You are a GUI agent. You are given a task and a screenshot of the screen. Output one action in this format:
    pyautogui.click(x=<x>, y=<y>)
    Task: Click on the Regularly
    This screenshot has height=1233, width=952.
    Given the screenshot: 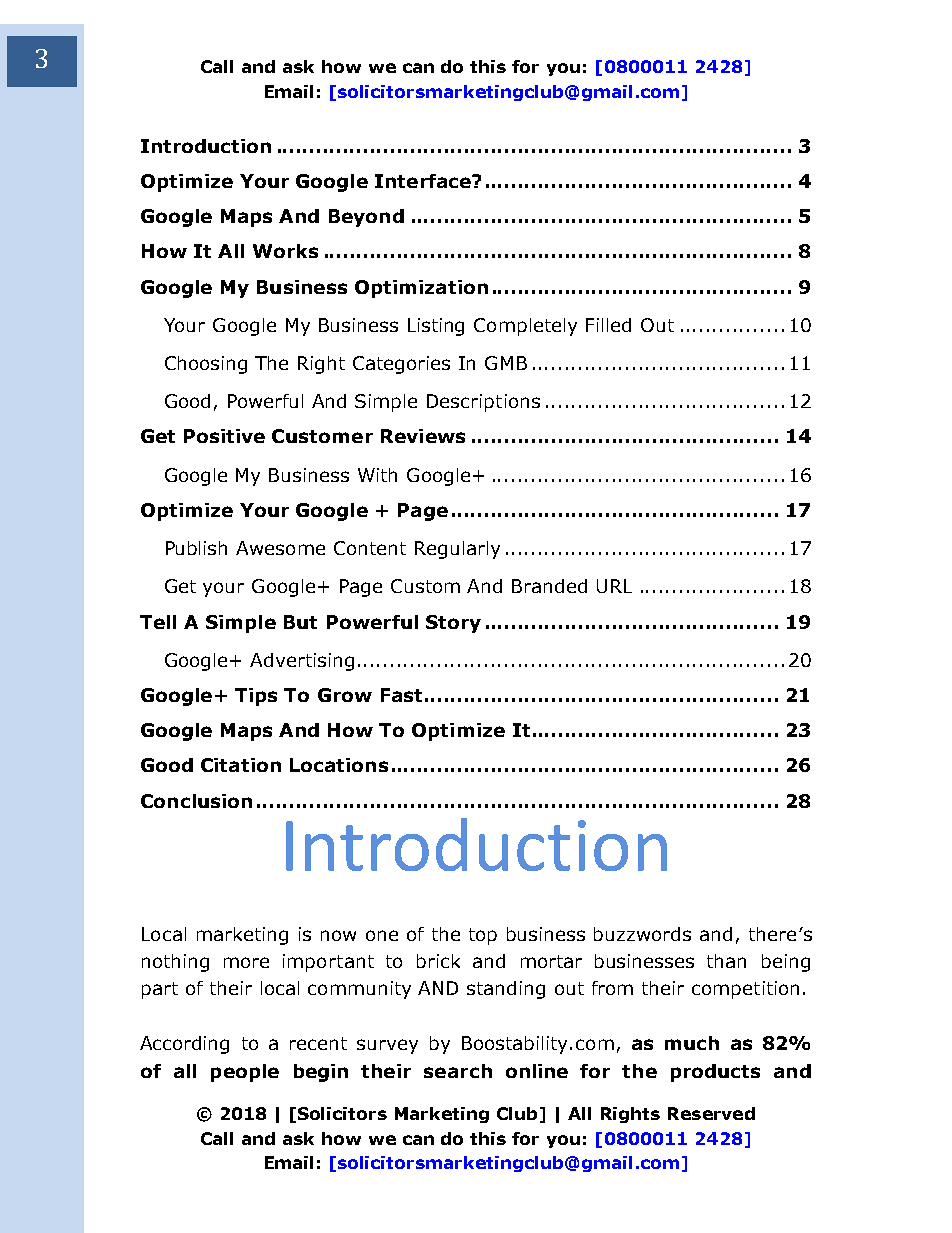 What is the action you would take?
    pyautogui.click(x=457, y=550)
